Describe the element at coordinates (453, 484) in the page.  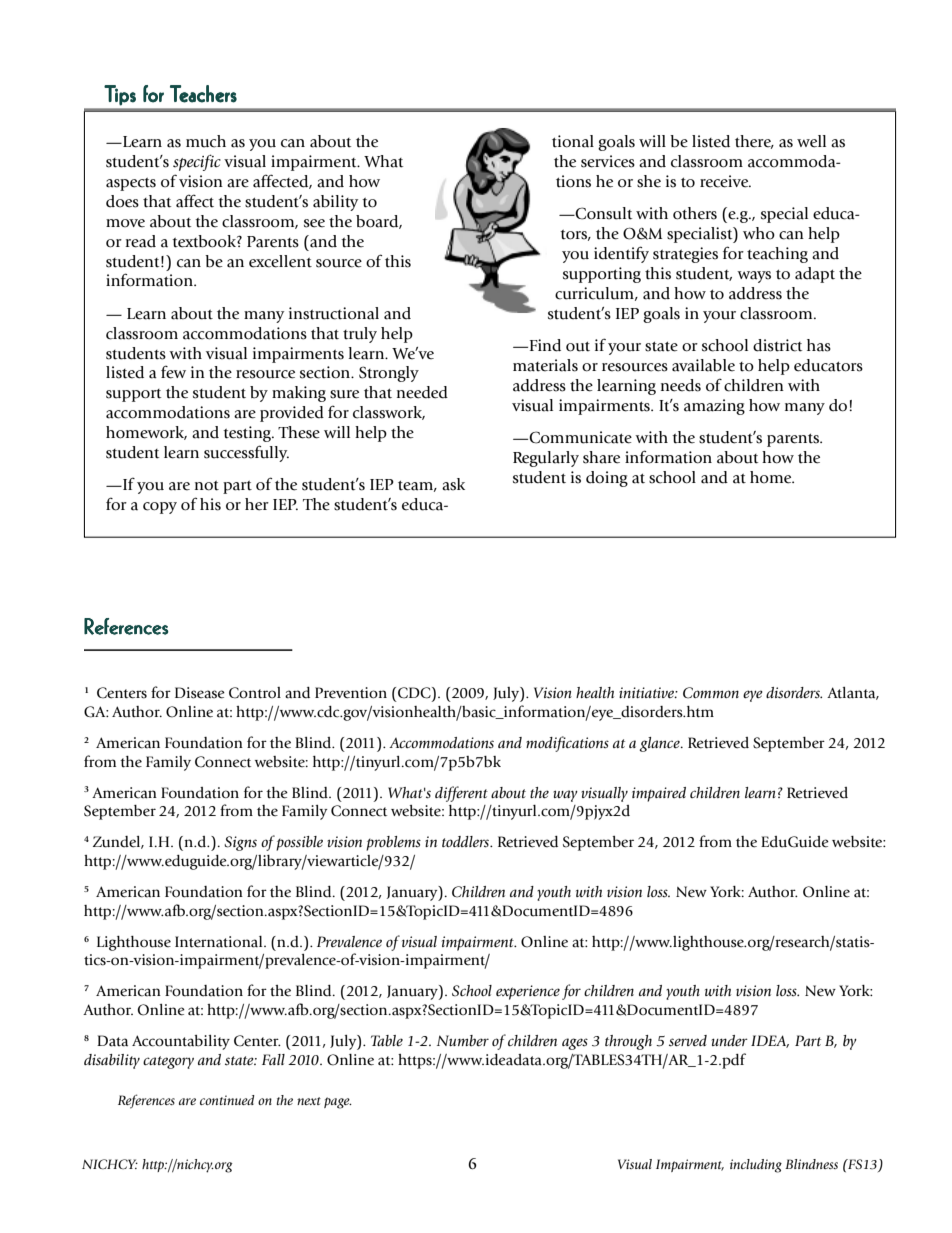
I see `ask` at that location.
